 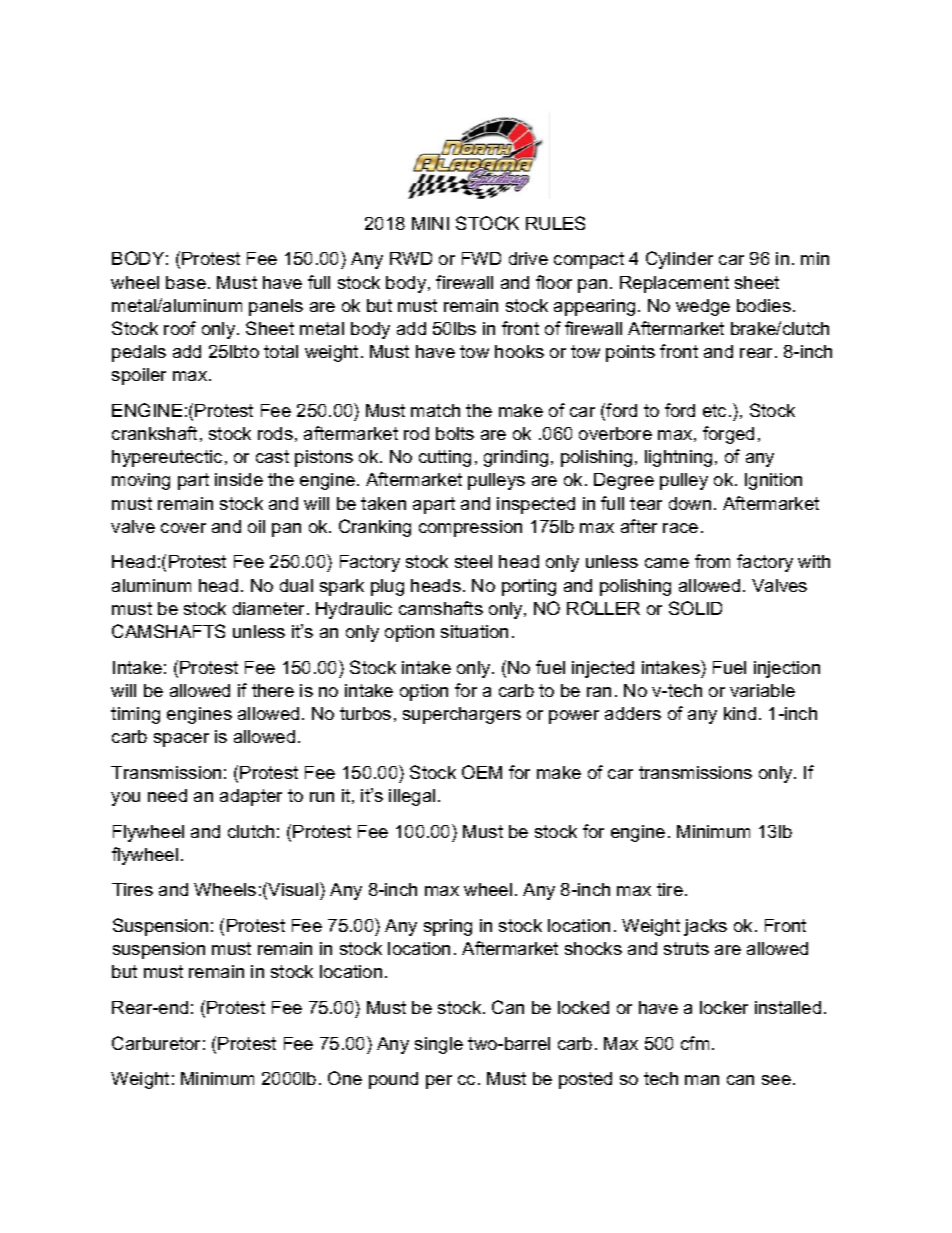 I want to click on cover, so click(x=183, y=528).
